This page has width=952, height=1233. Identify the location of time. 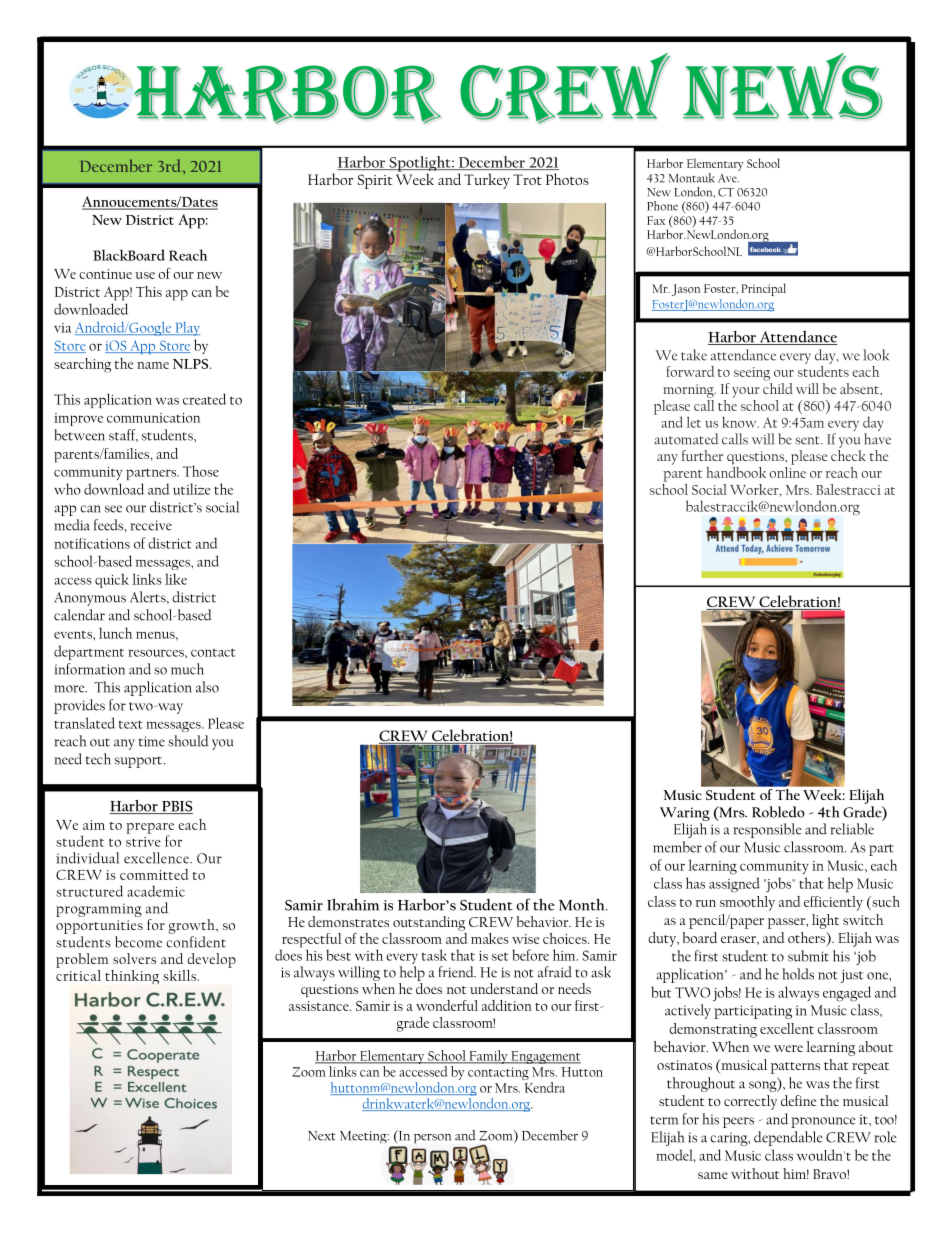
(152, 741).
